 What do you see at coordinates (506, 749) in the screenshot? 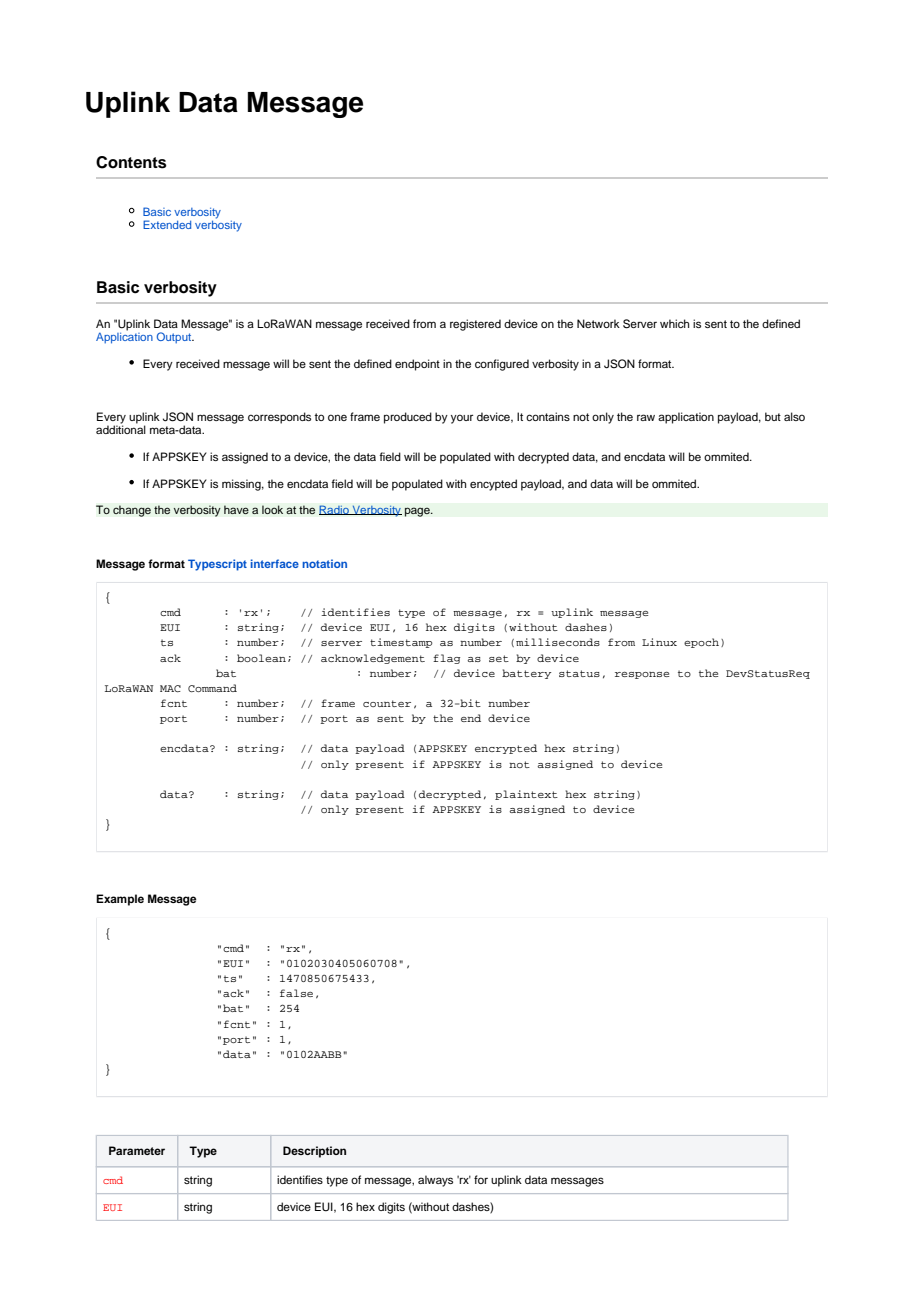
I see `encrypted` at bounding box center [506, 749].
